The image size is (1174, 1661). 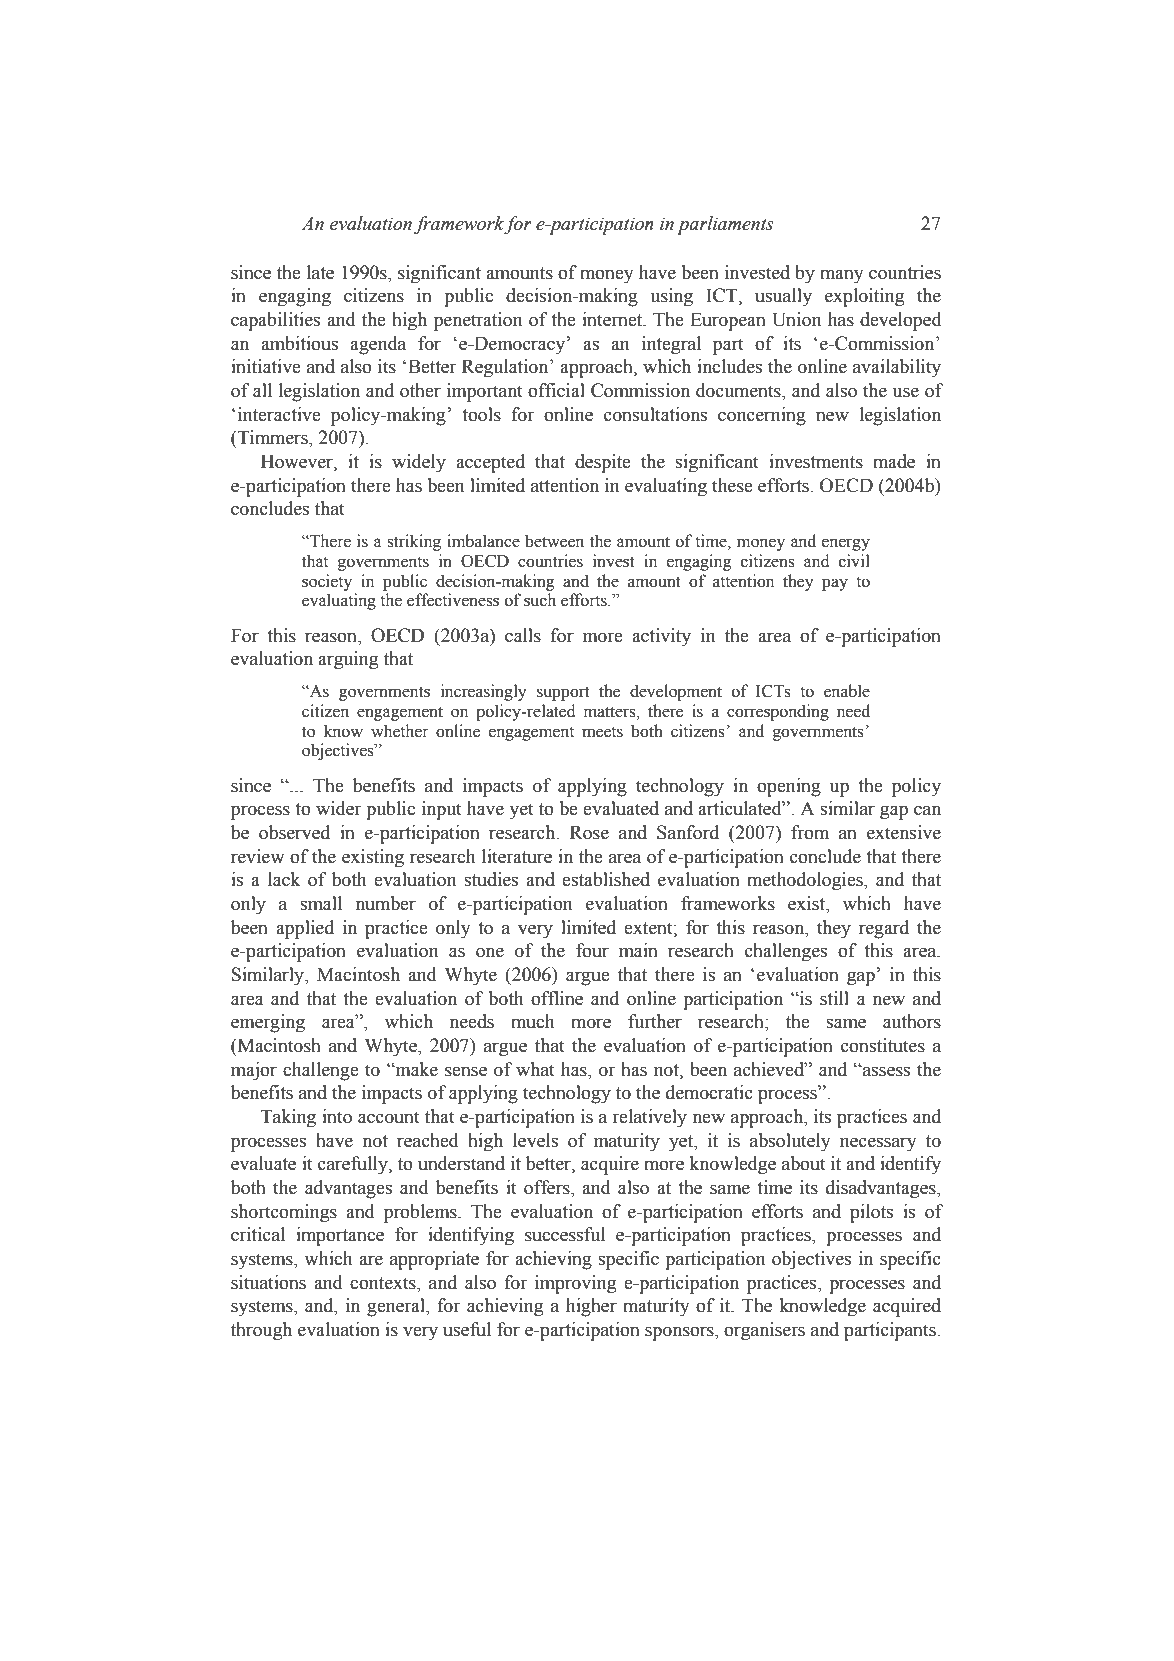 What do you see at coordinates (602, 732) in the screenshot?
I see `meets` at bounding box center [602, 732].
